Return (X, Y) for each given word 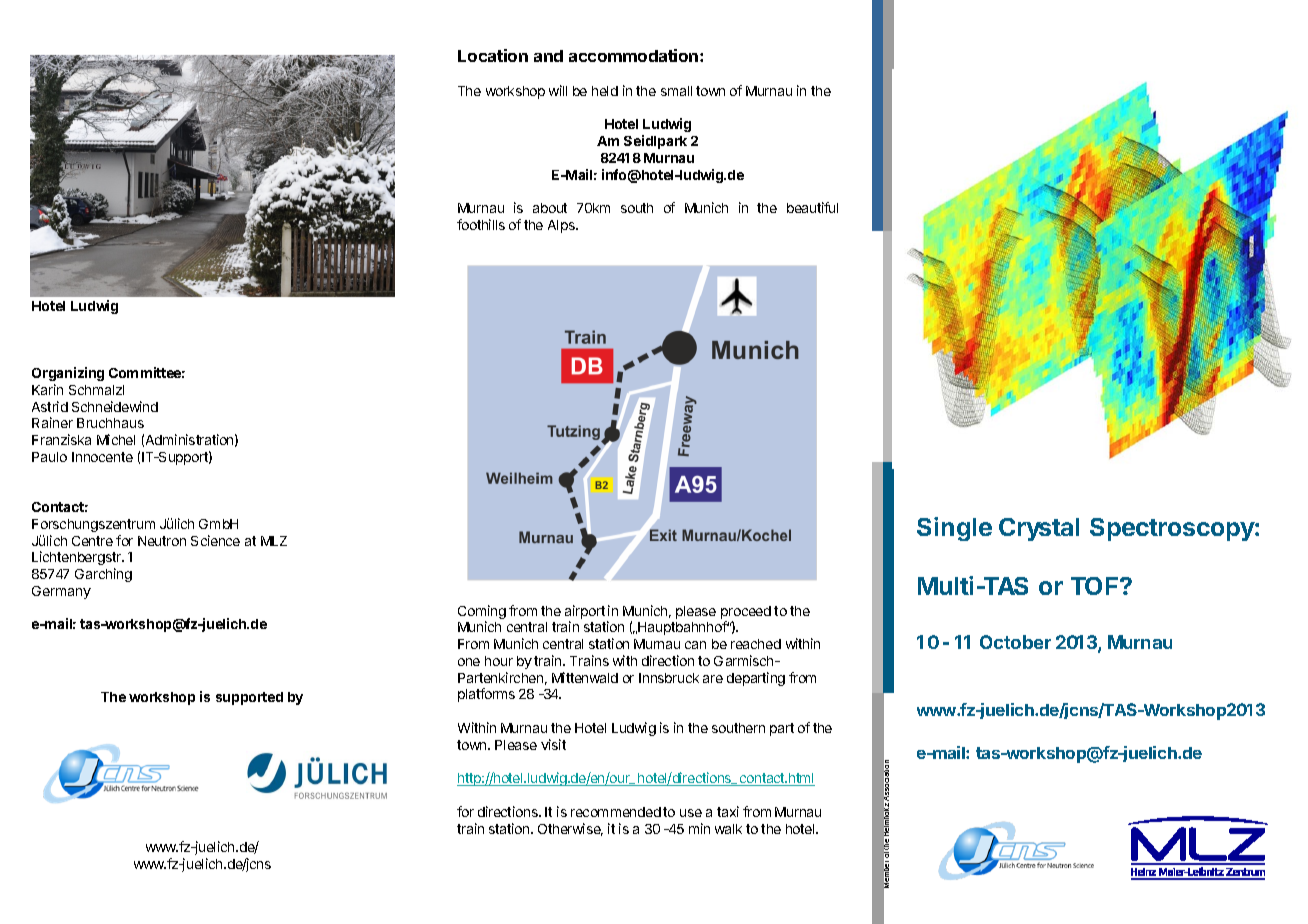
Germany (61, 592)
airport (585, 613)
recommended (616, 812)
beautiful (812, 207)
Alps (562, 226)
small (676, 91)
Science (215, 540)
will (558, 90)
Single (954, 529)
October (1015, 642)
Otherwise (570, 829)
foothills (481, 224)
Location (493, 55)
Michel (116, 439)
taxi (728, 811)
